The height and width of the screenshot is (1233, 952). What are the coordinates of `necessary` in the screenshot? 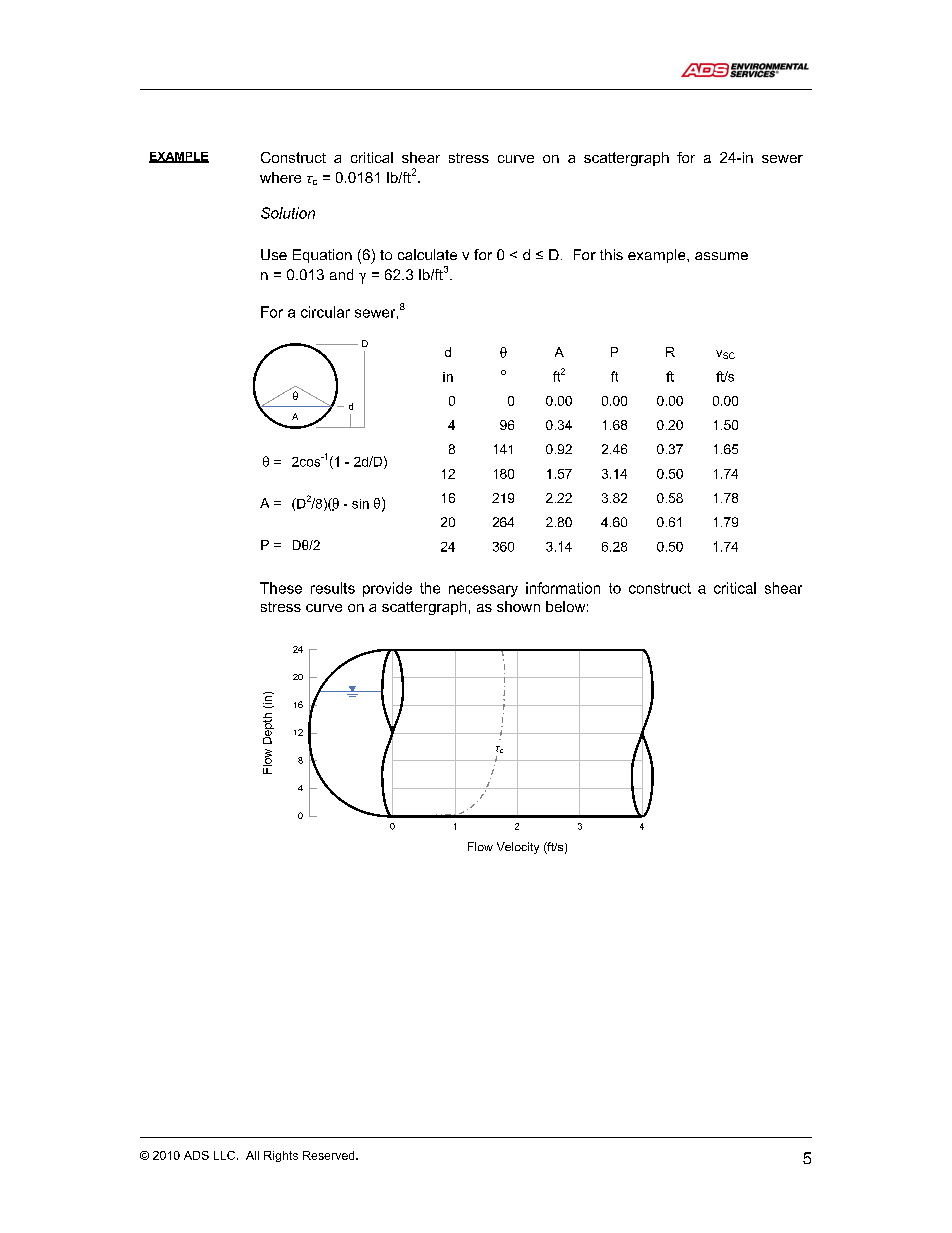 It's located at (483, 591).
